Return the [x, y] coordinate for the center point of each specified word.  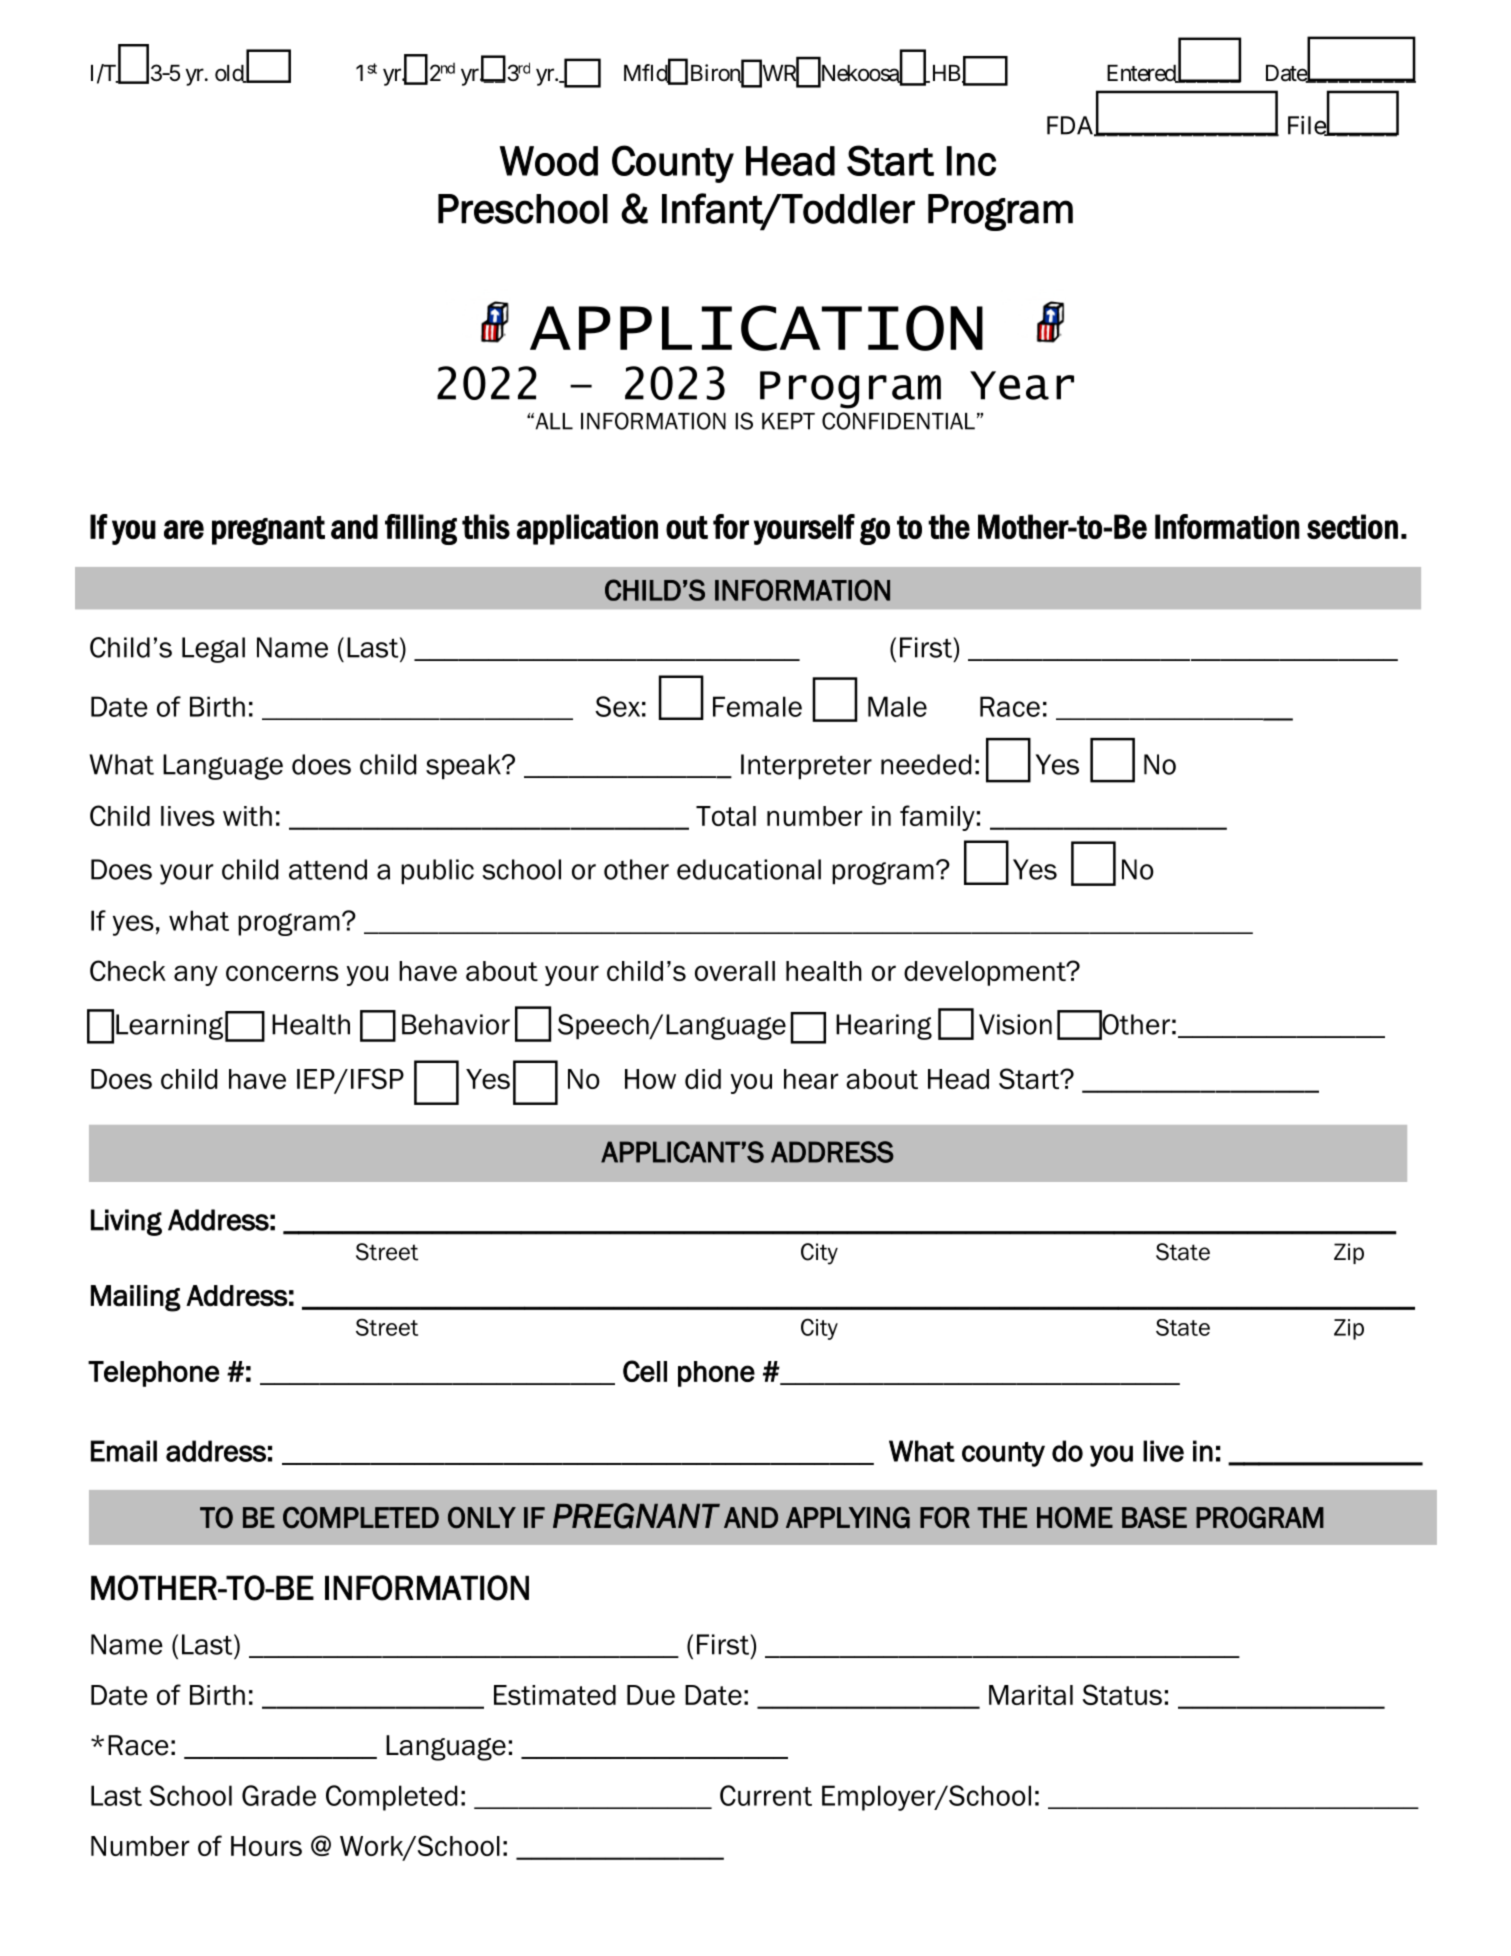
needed [926, 764]
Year [1022, 385]
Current [766, 1795]
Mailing [136, 1298]
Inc [971, 161]
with [247, 816]
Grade [279, 1795]
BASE [1154, 1518]
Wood [549, 161]
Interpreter [806, 766]
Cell [645, 1371]
